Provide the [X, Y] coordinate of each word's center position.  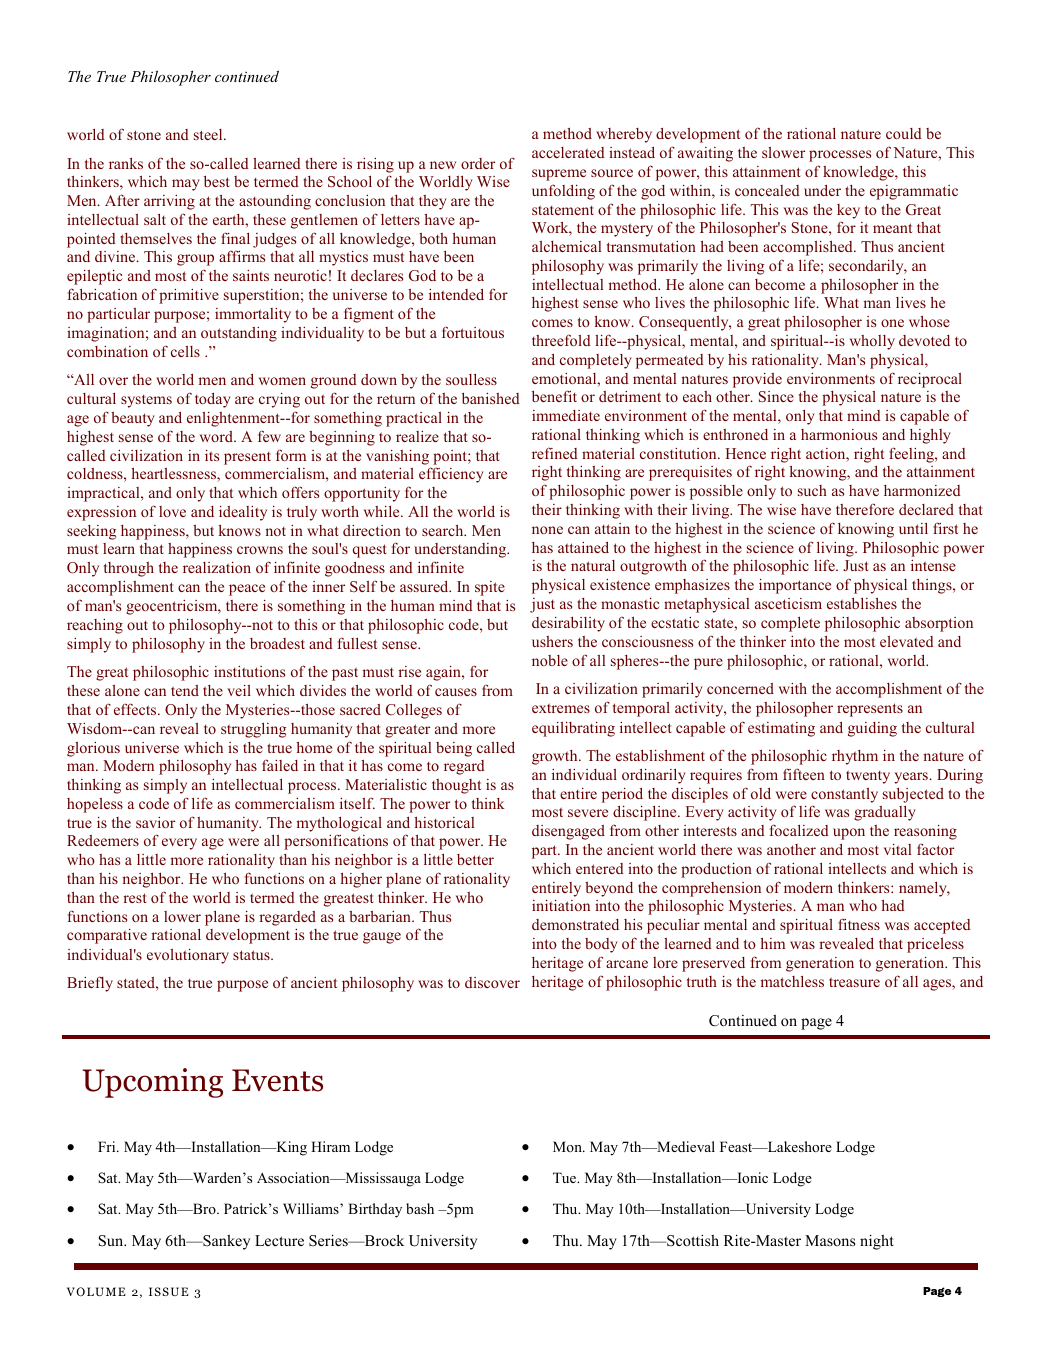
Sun [112, 1241]
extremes [561, 708]
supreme [559, 175]
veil [239, 690]
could [904, 133]
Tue [566, 1177]
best [217, 181]
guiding [872, 729]
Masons [830, 1240]
